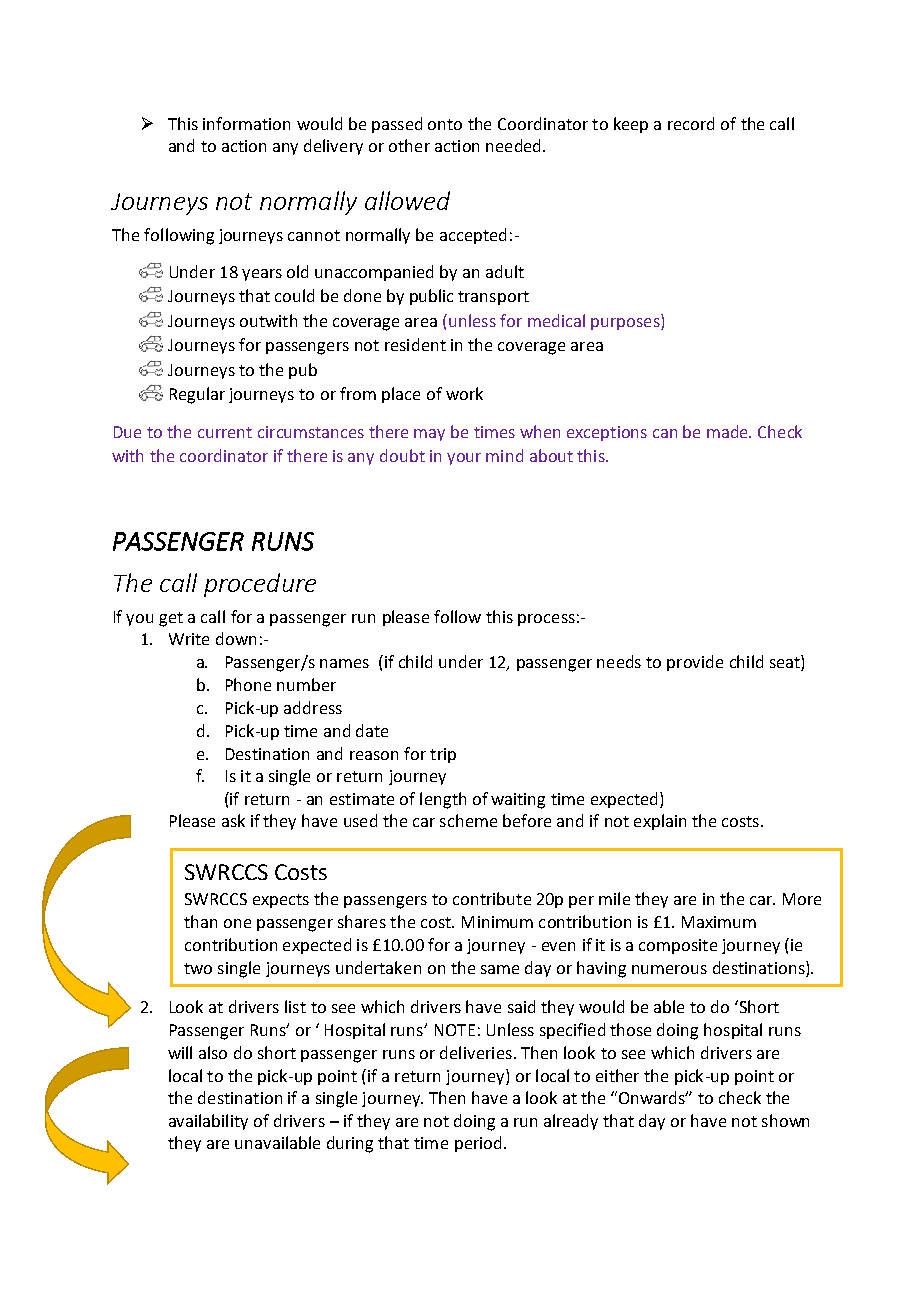 The height and width of the image is (1308, 924). Describe the element at coordinates (445, 124) in the image. I see `onto` at that location.
